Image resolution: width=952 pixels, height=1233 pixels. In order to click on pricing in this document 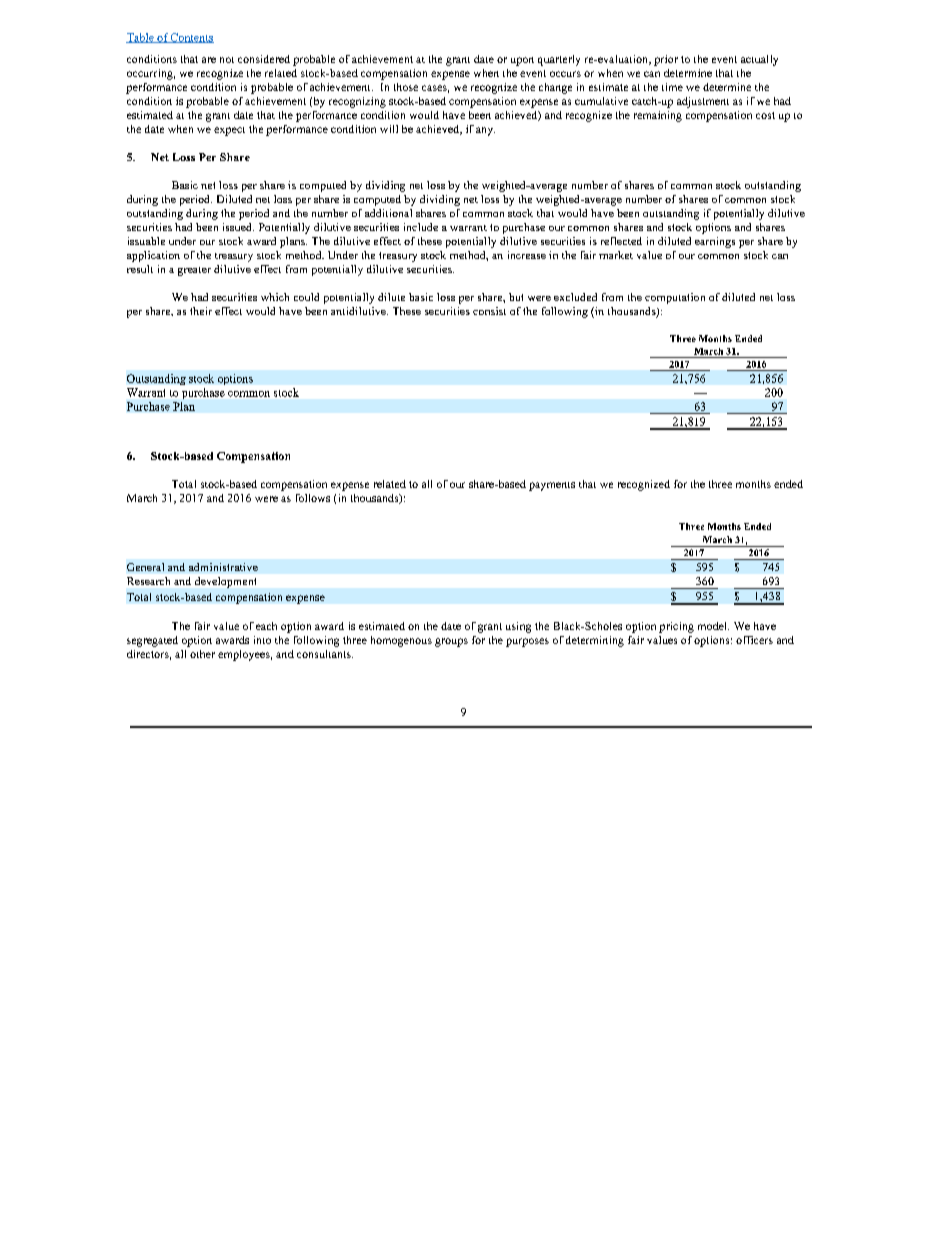, I will do `click(676, 627)`.
